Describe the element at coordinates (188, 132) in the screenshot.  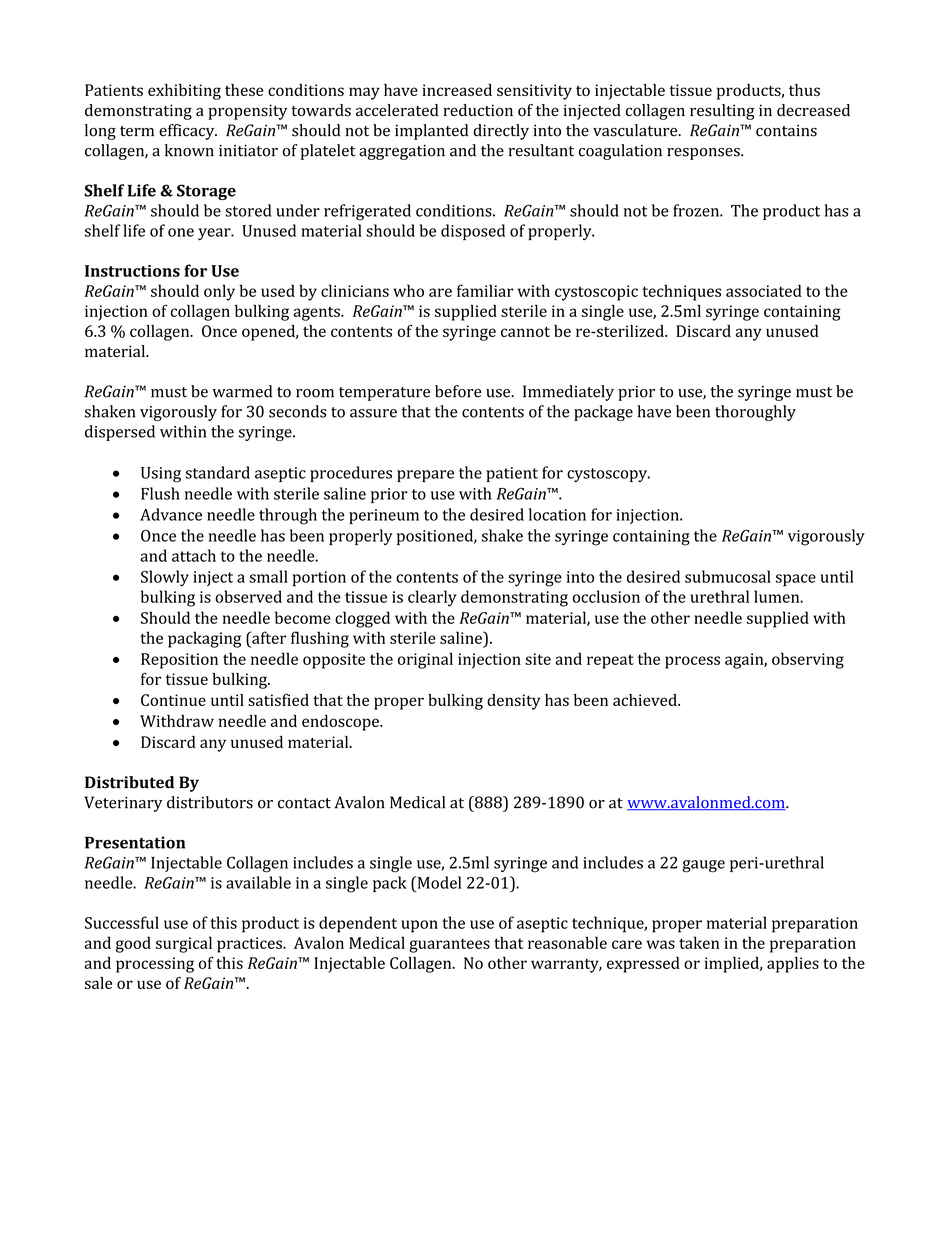
I see `efficacy` at that location.
